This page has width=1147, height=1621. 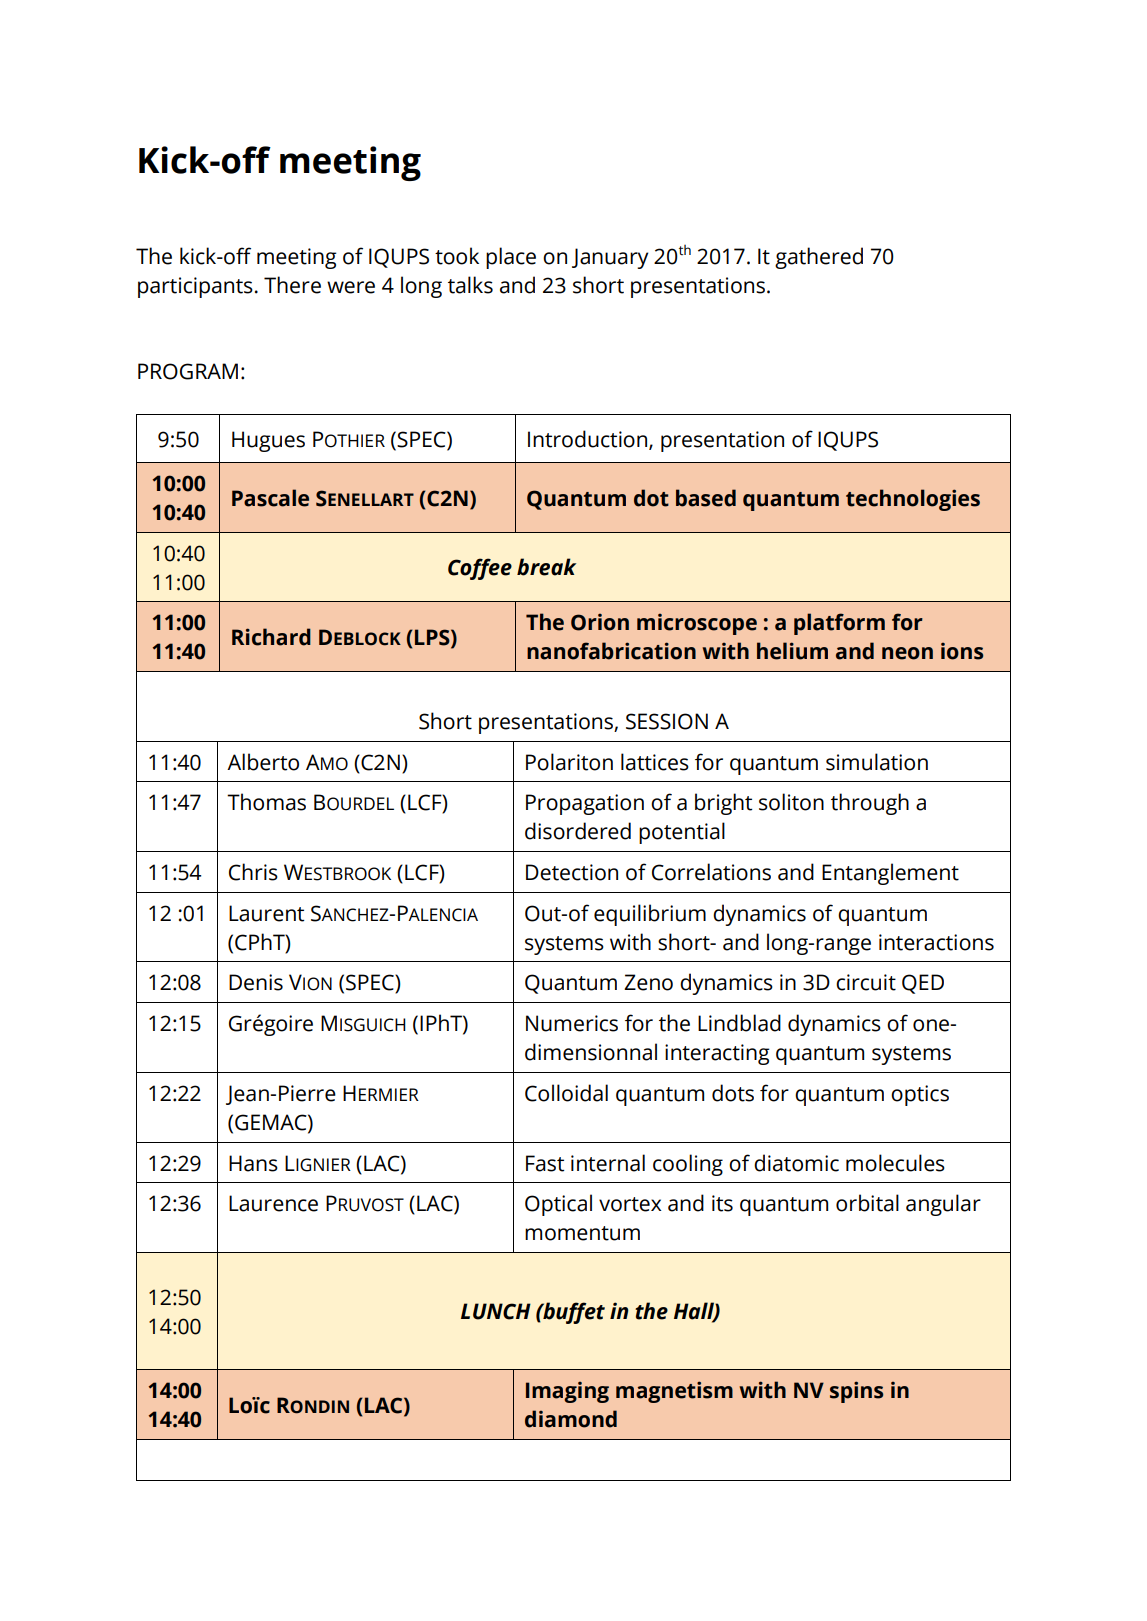 What do you see at coordinates (610, 258) in the page?
I see `January` at bounding box center [610, 258].
